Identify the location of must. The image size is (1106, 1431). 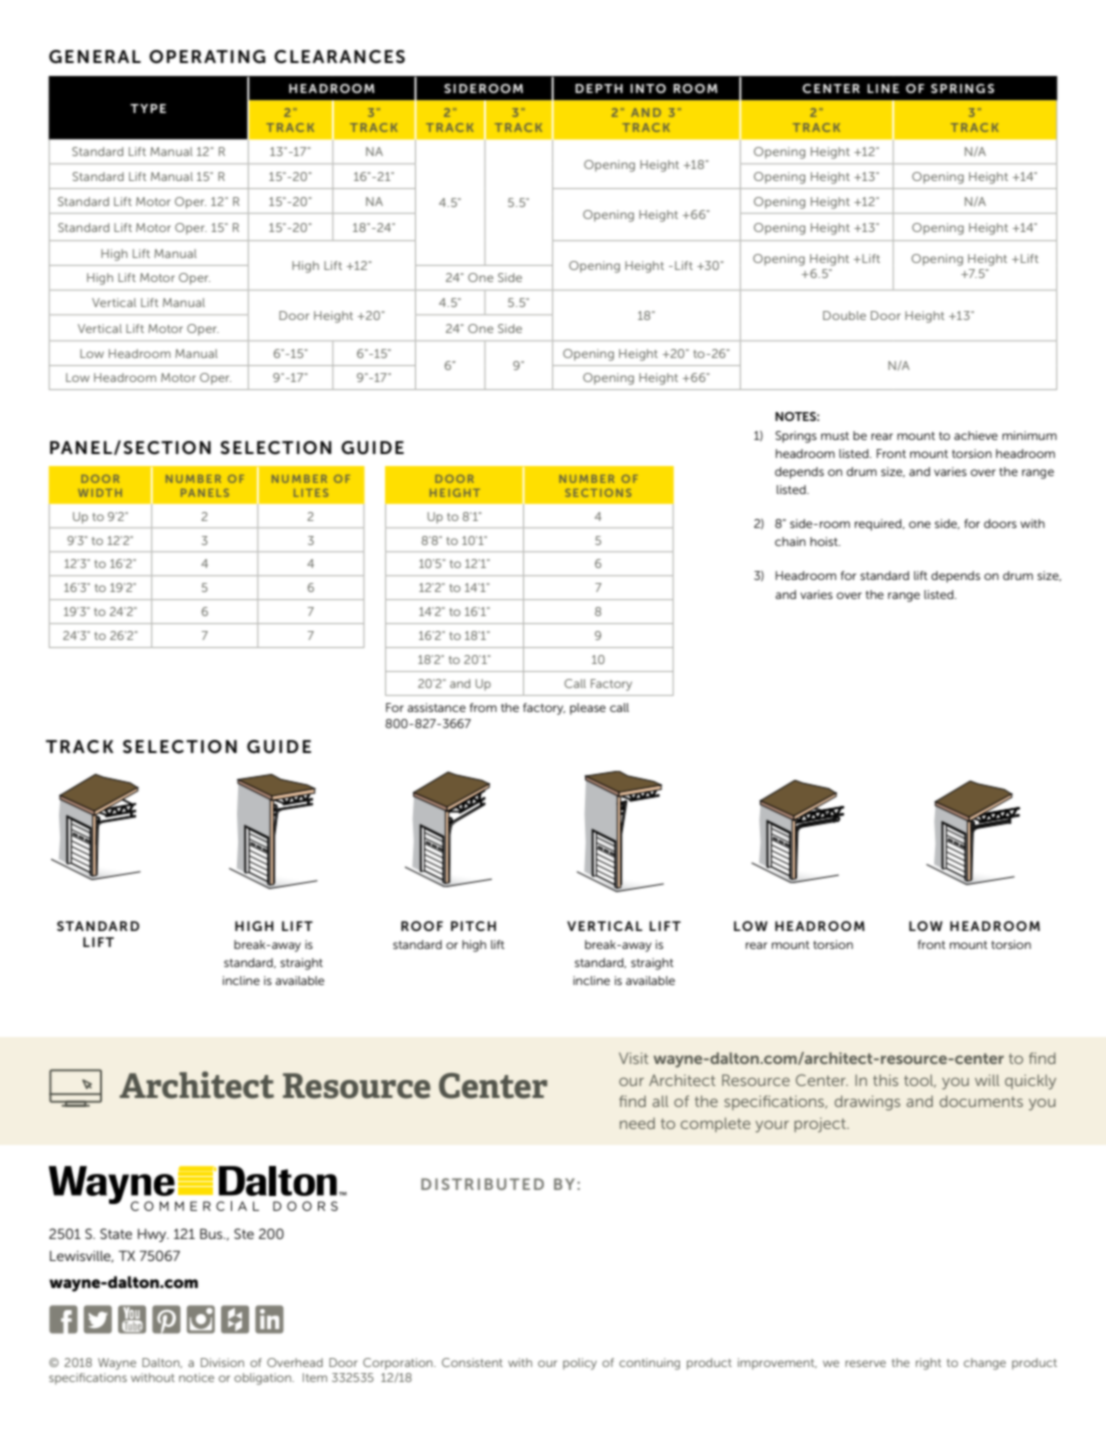
(835, 436).
